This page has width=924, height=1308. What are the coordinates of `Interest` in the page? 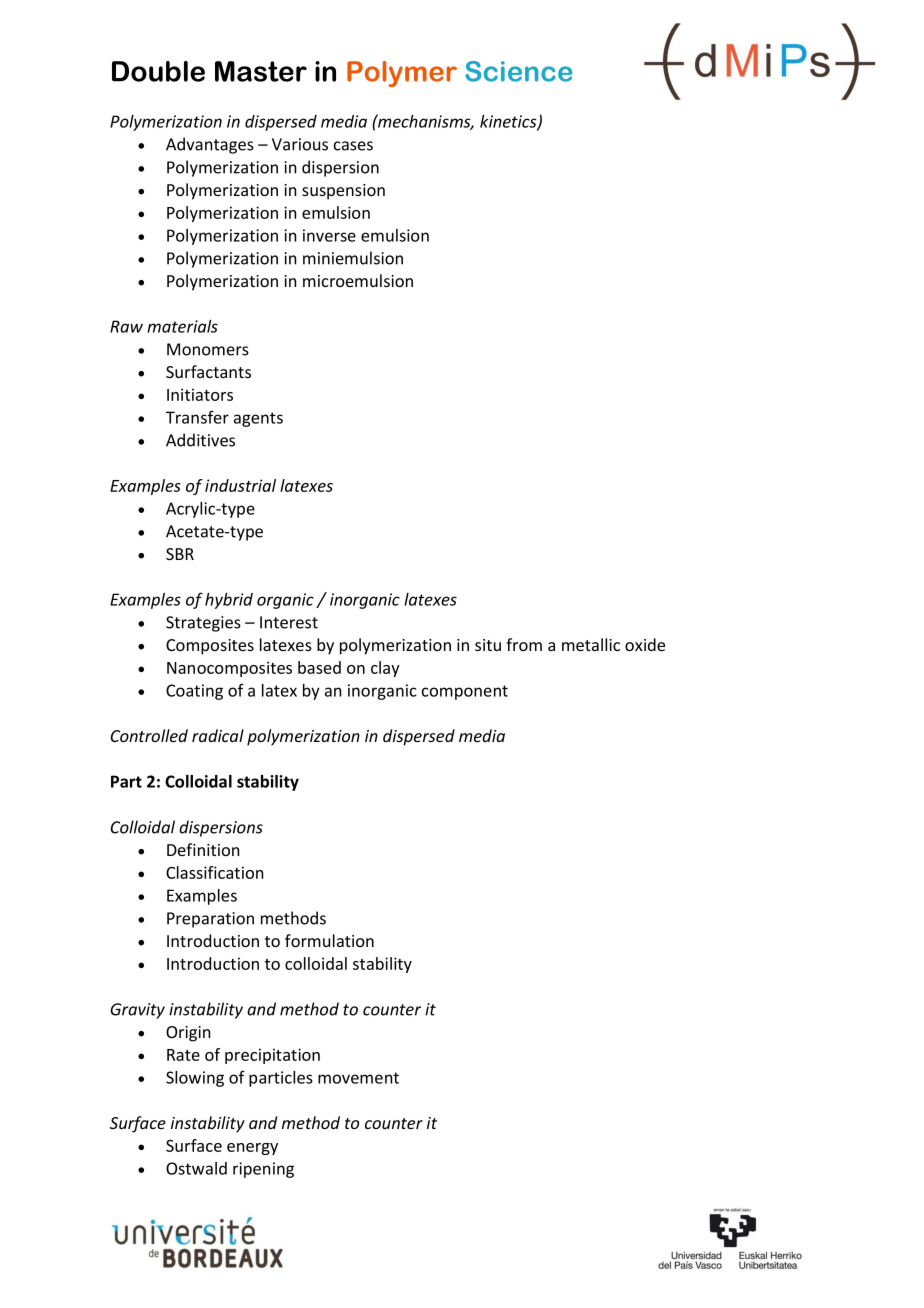 It's located at (289, 622).
